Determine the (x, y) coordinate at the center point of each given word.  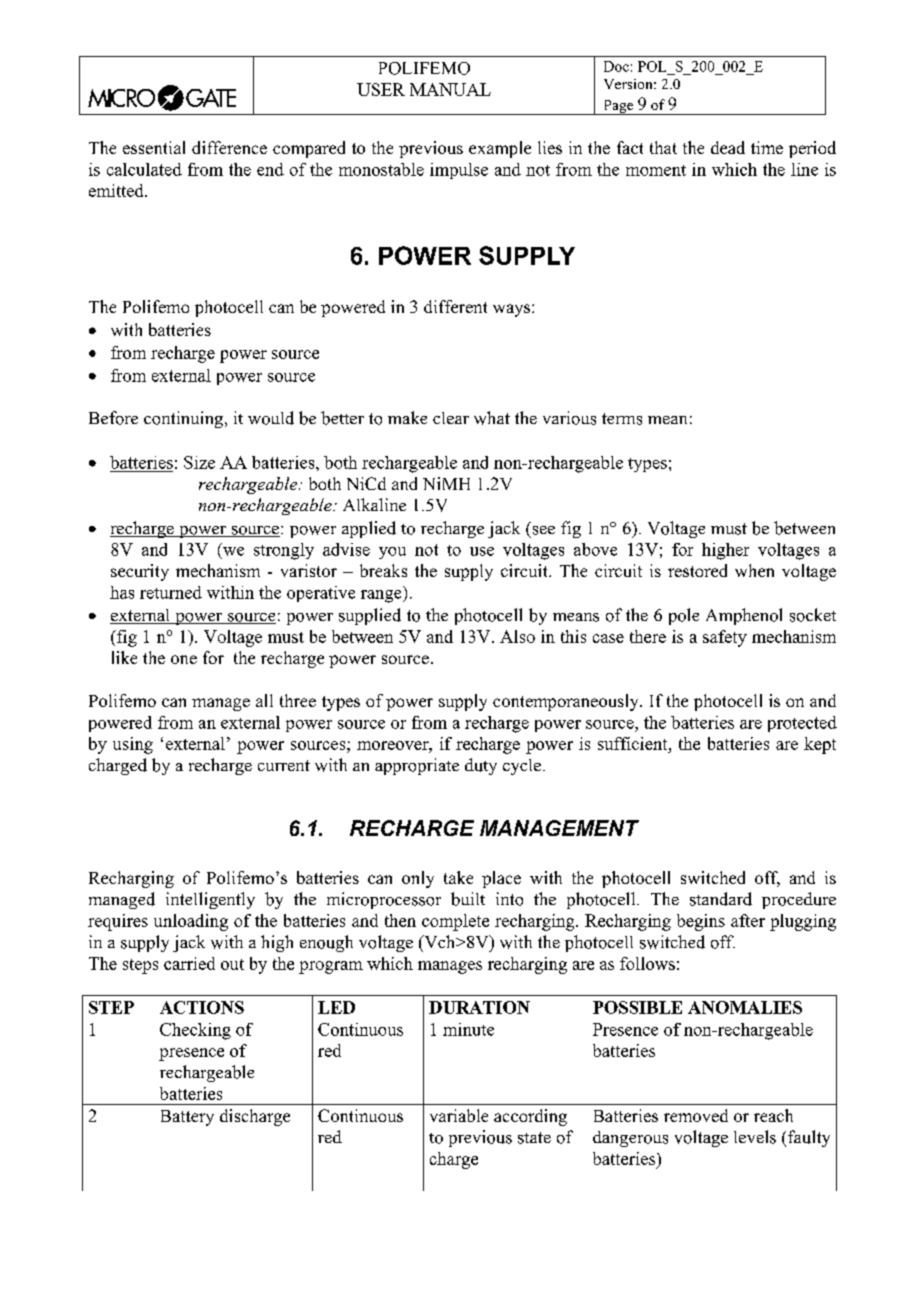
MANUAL (450, 89)
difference (229, 147)
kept (820, 745)
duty (481, 766)
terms (622, 419)
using (133, 745)
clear (451, 418)
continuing (183, 419)
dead (728, 147)
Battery (187, 1118)
